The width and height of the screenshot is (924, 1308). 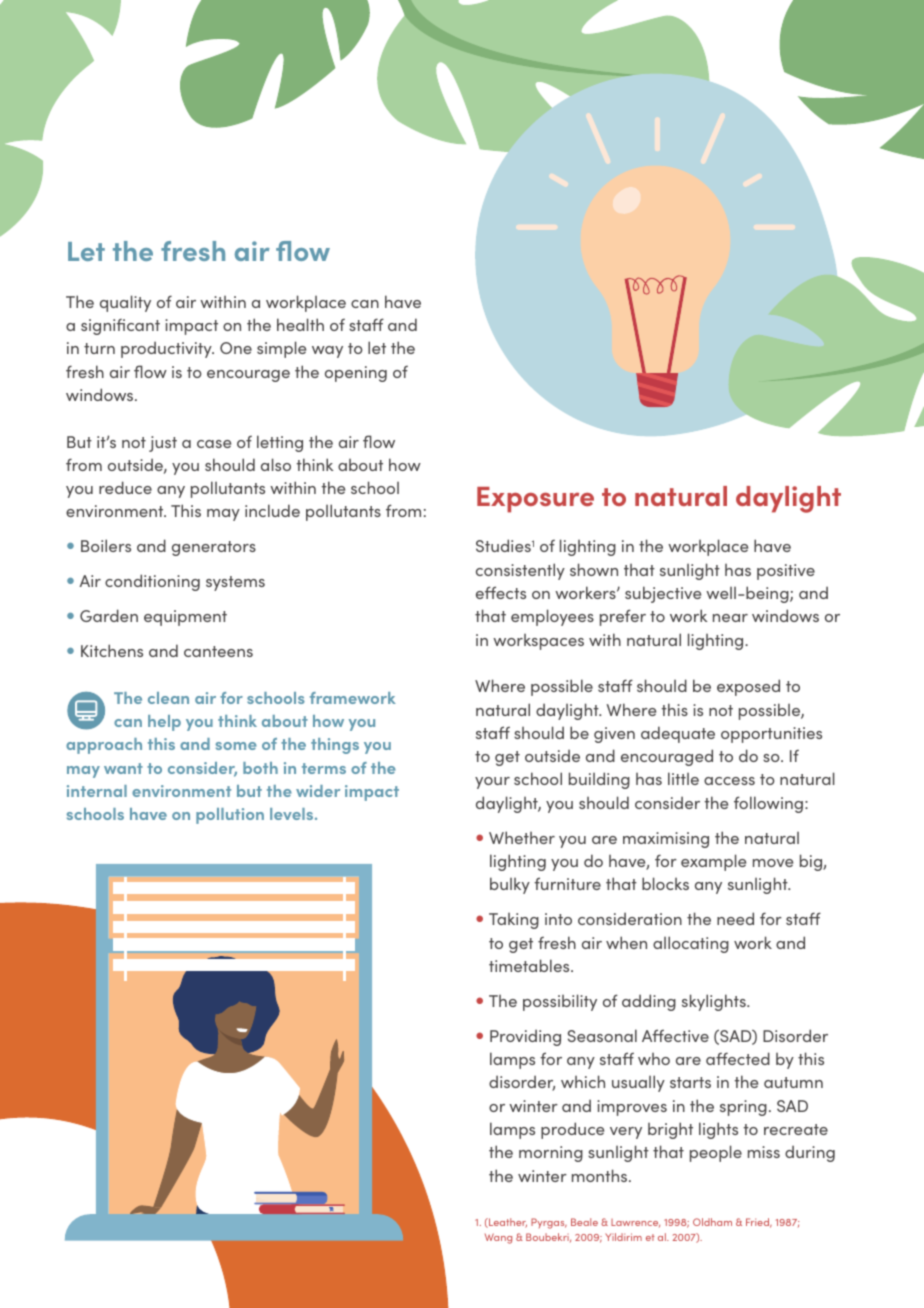 I want to click on want, so click(x=123, y=768).
